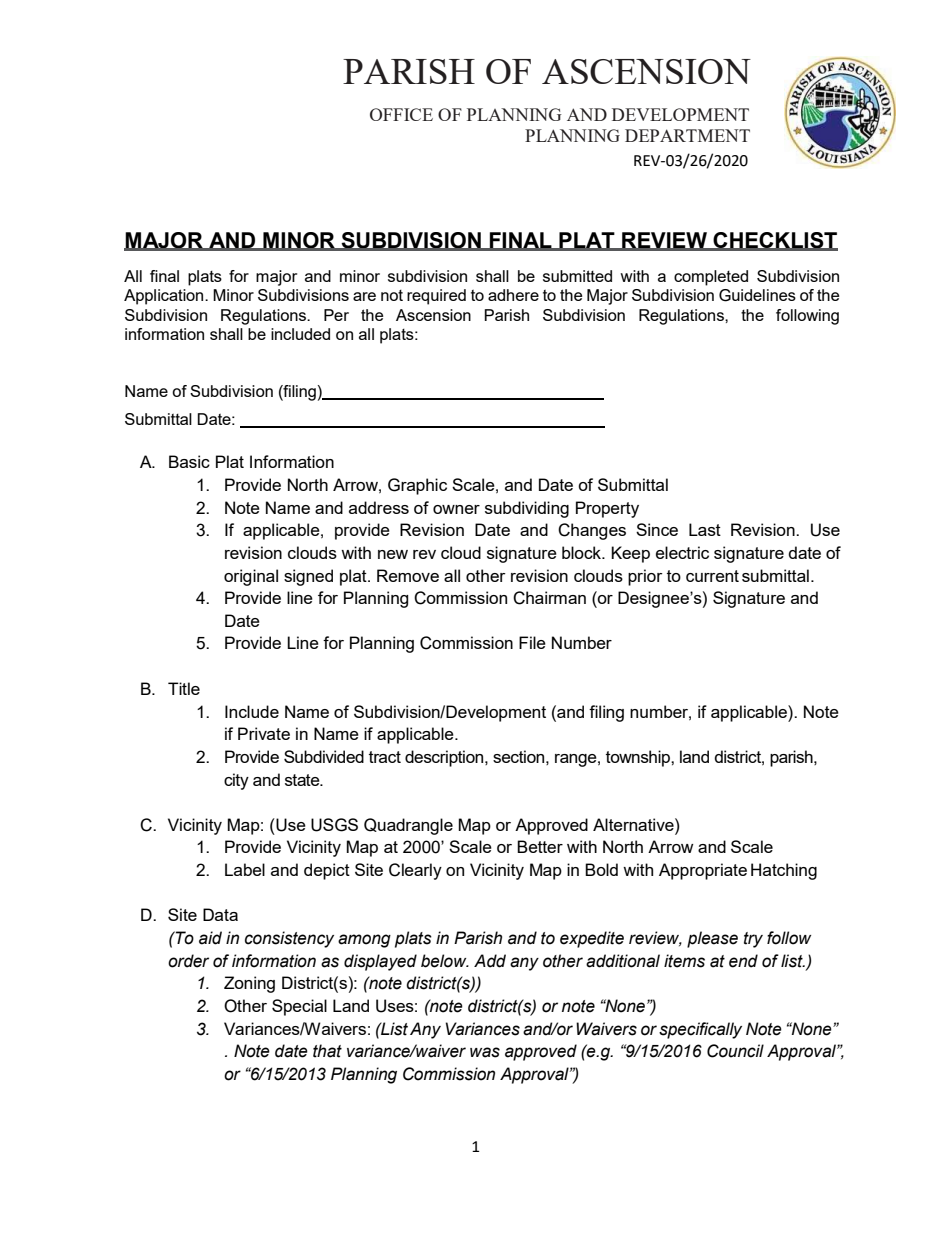 This image has width=952, height=1233. Describe the element at coordinates (401, 114) in the image. I see `OFFICE` at that location.
